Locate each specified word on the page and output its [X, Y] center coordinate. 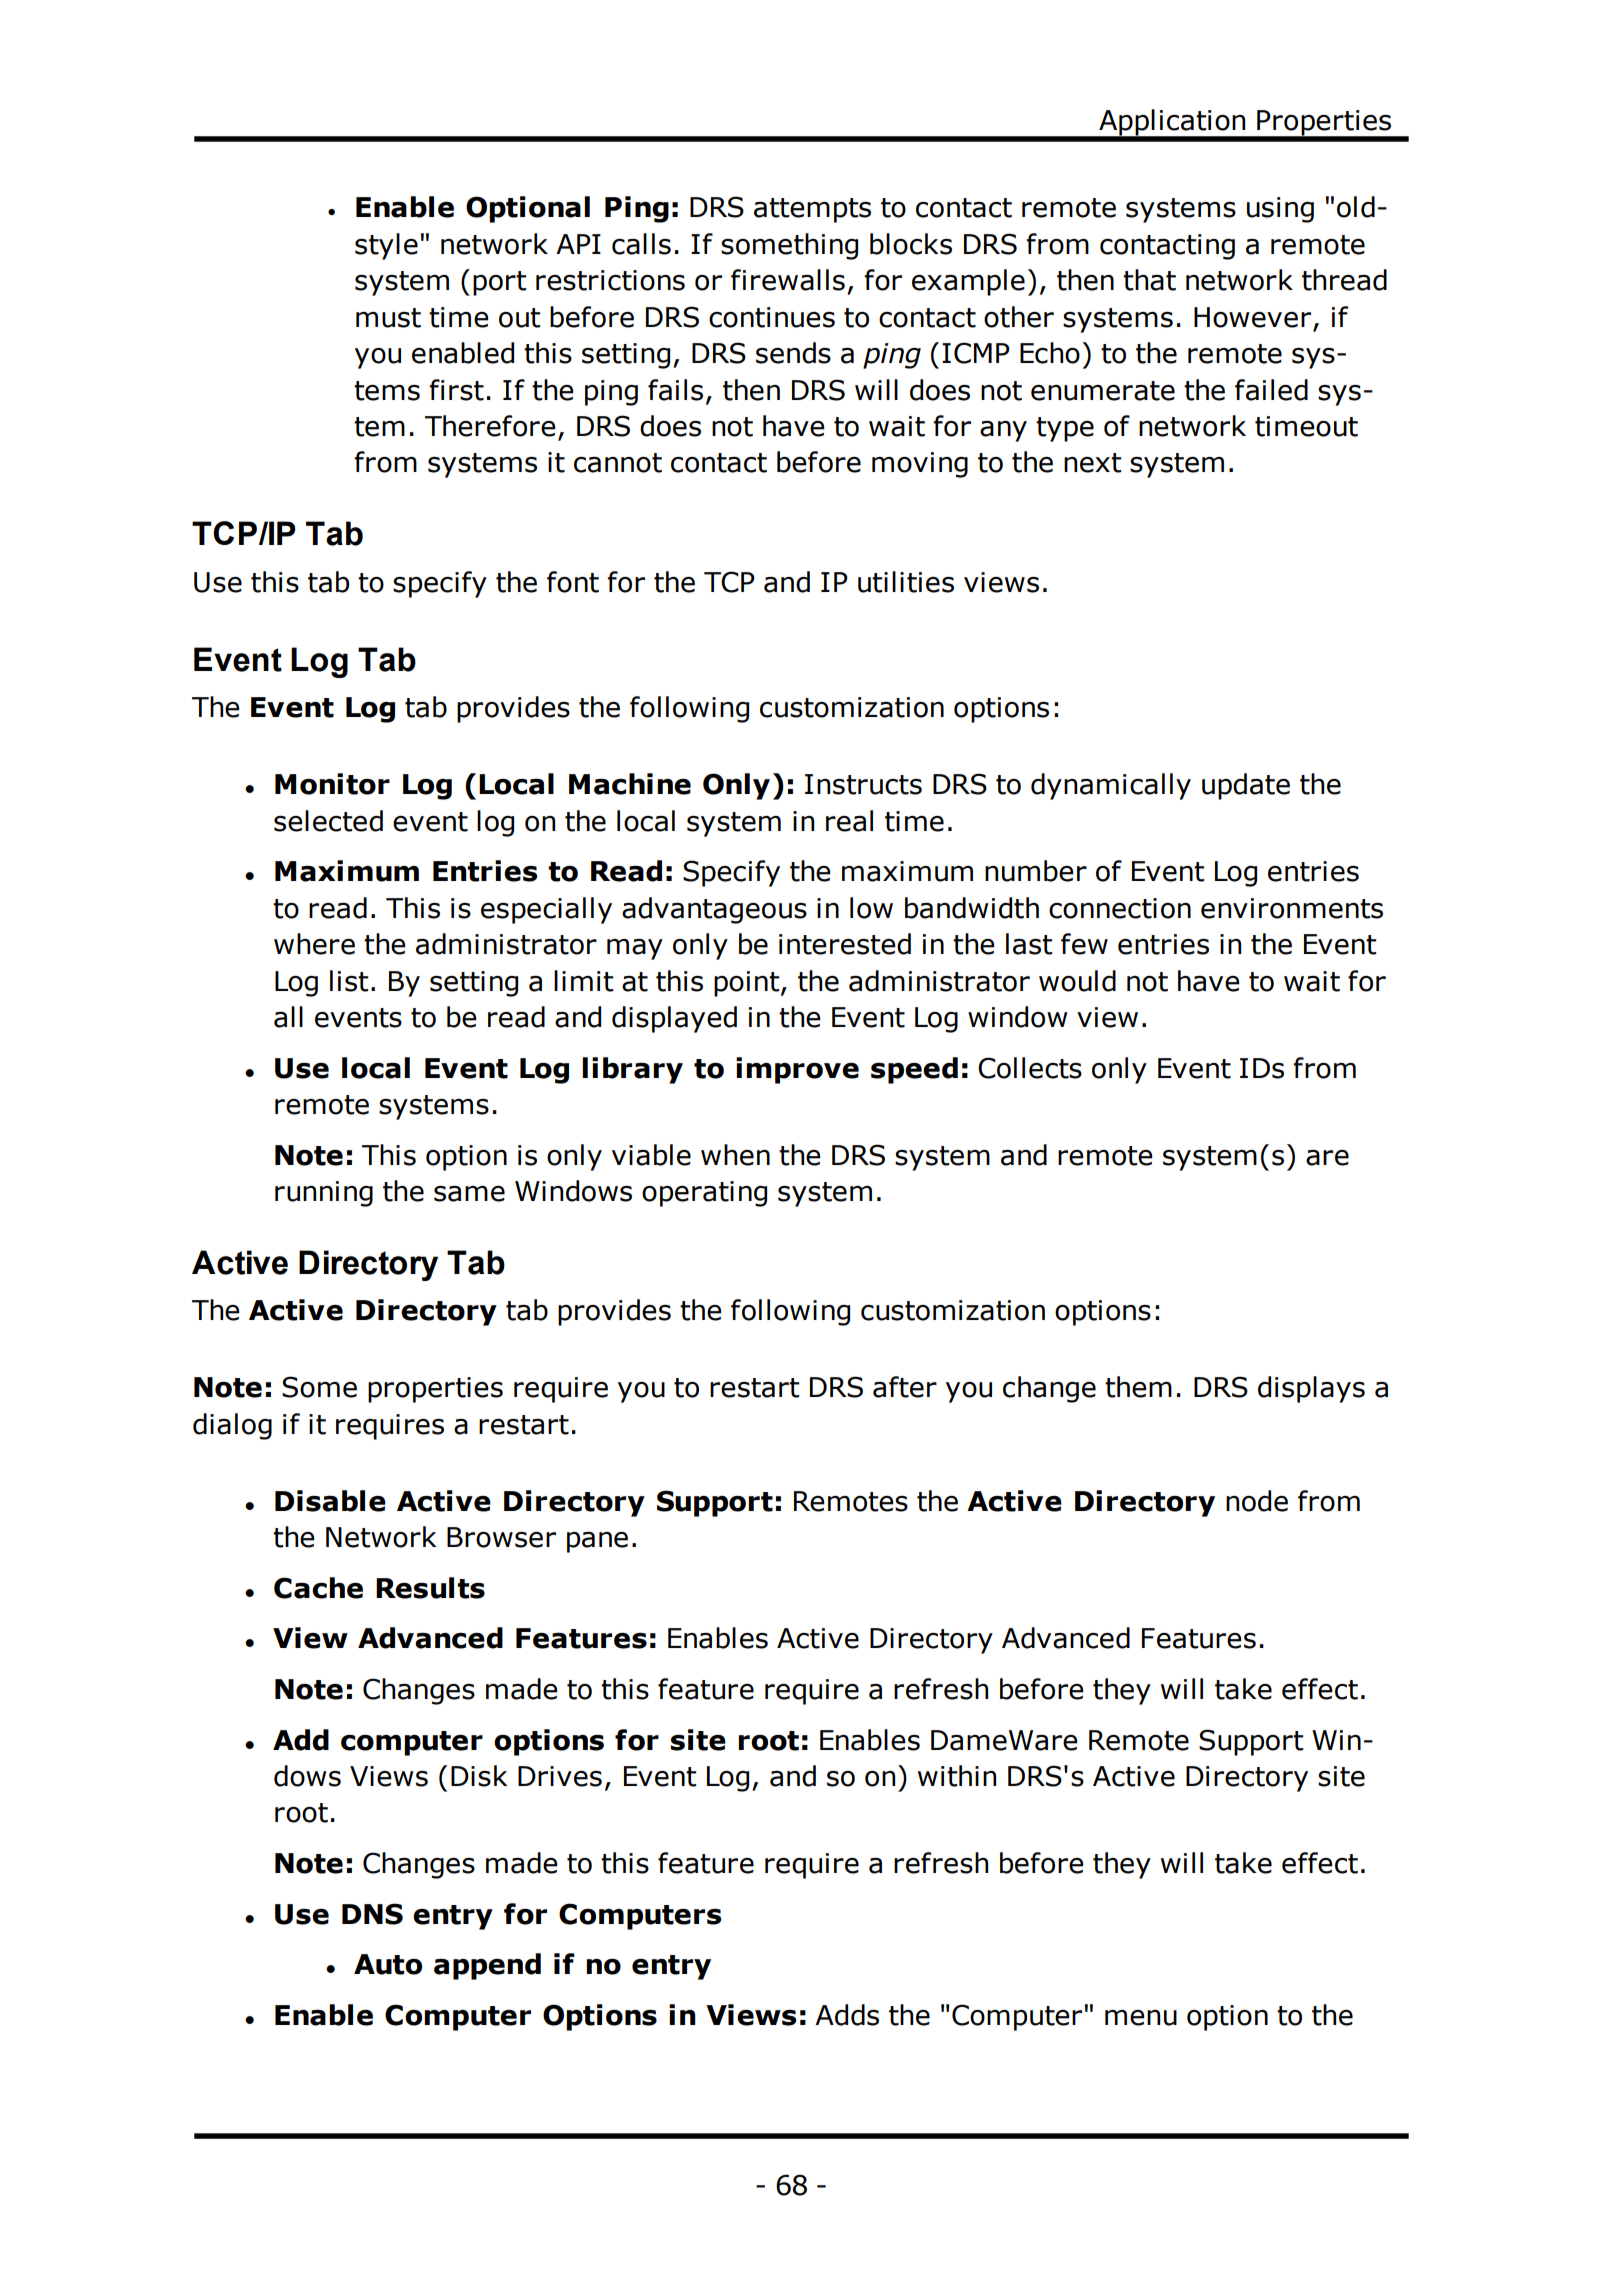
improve [797, 1070]
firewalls [788, 280]
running [324, 1194]
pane [597, 1542]
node [1257, 1501]
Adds [847, 2015]
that [1149, 280]
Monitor [332, 784]
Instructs [863, 784]
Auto [388, 1964]
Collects [1030, 1068]
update [1246, 786]
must [388, 318]
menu [1141, 2018]
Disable [330, 1501]
